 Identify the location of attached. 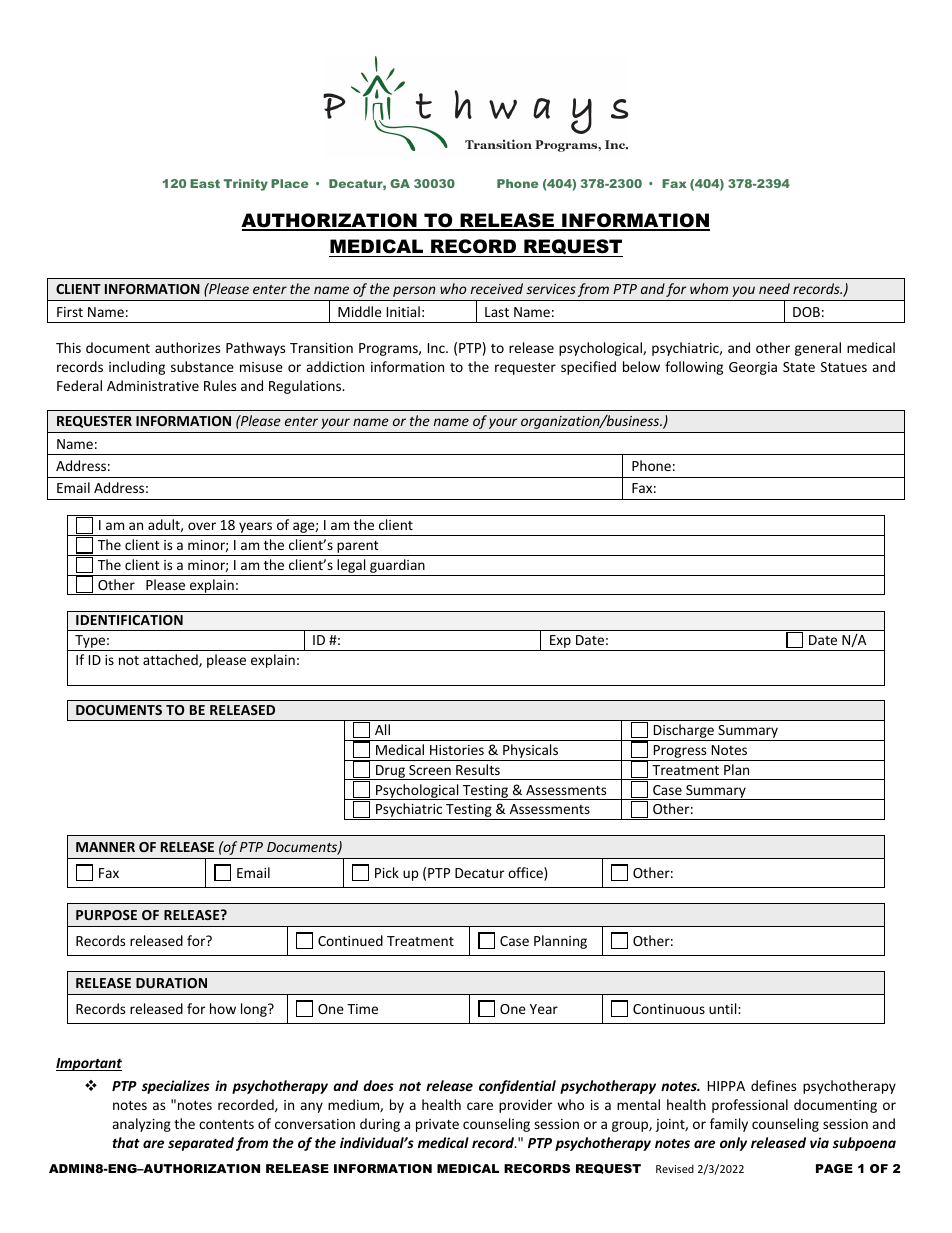
(171, 660).
